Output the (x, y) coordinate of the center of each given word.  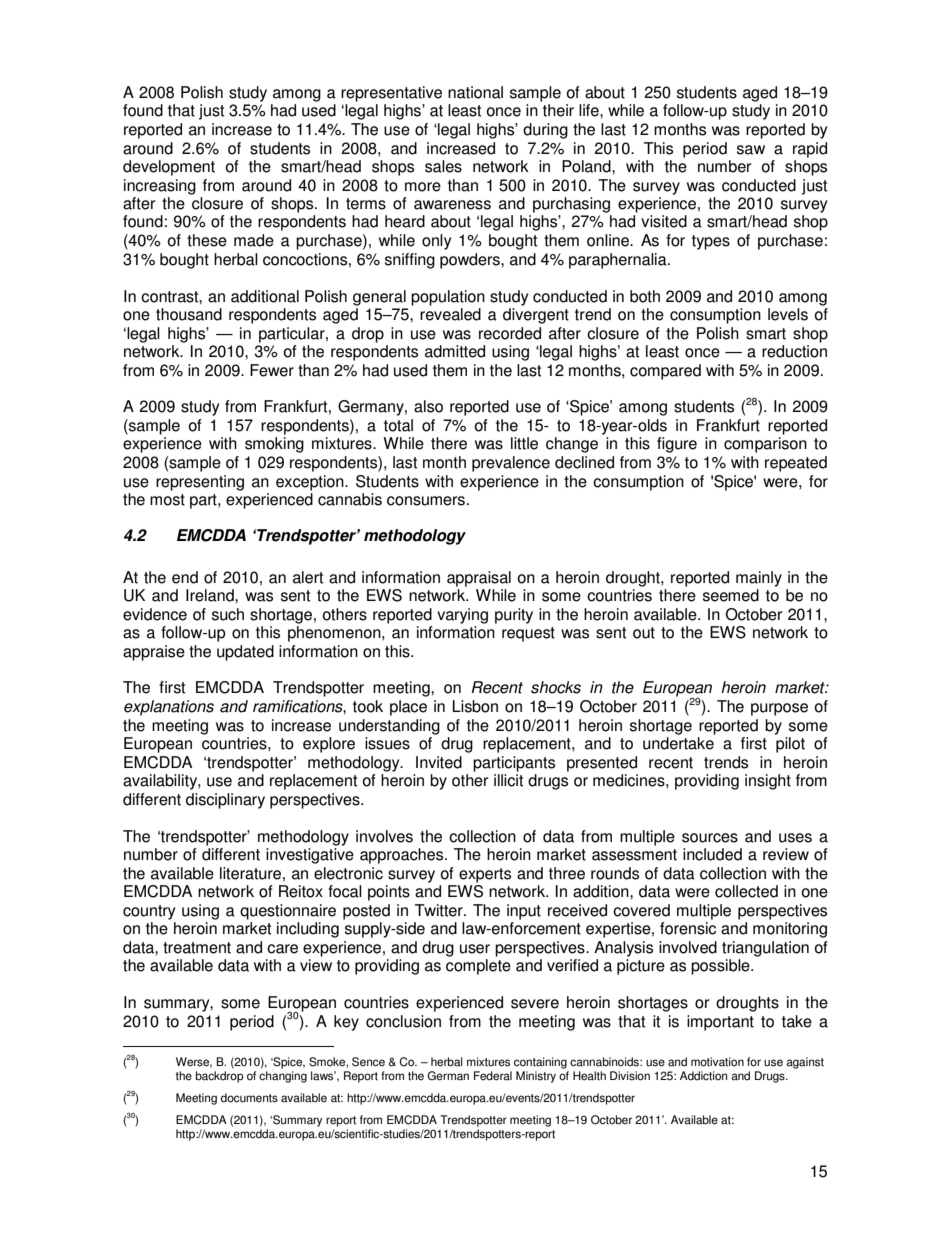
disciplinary (225, 801)
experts (485, 875)
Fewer (272, 370)
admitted (455, 351)
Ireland (211, 595)
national (475, 92)
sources (710, 838)
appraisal (479, 579)
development (169, 168)
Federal (493, 1076)
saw (751, 150)
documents (249, 1098)
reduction (794, 351)
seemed (731, 595)
